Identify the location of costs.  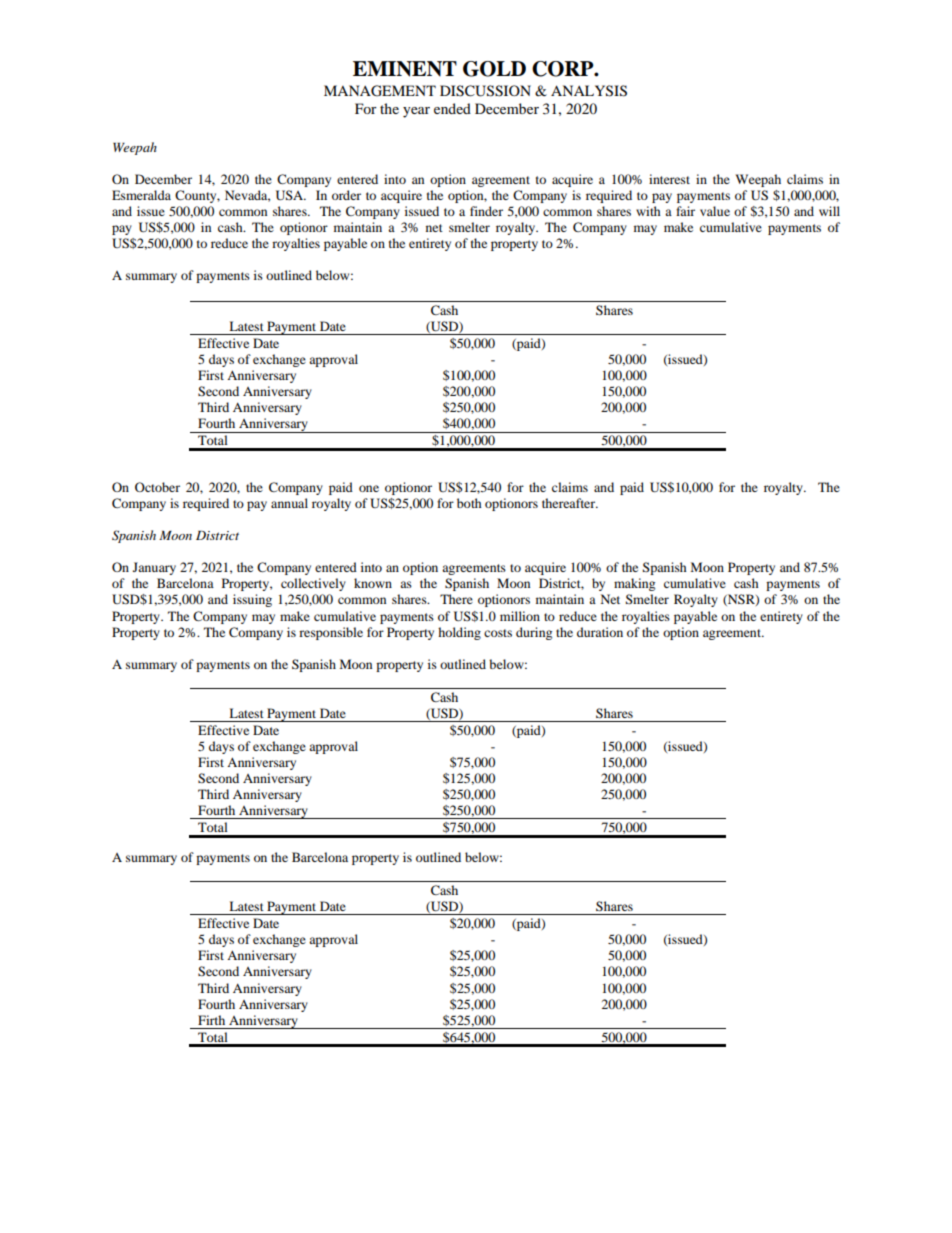
(498, 633).
